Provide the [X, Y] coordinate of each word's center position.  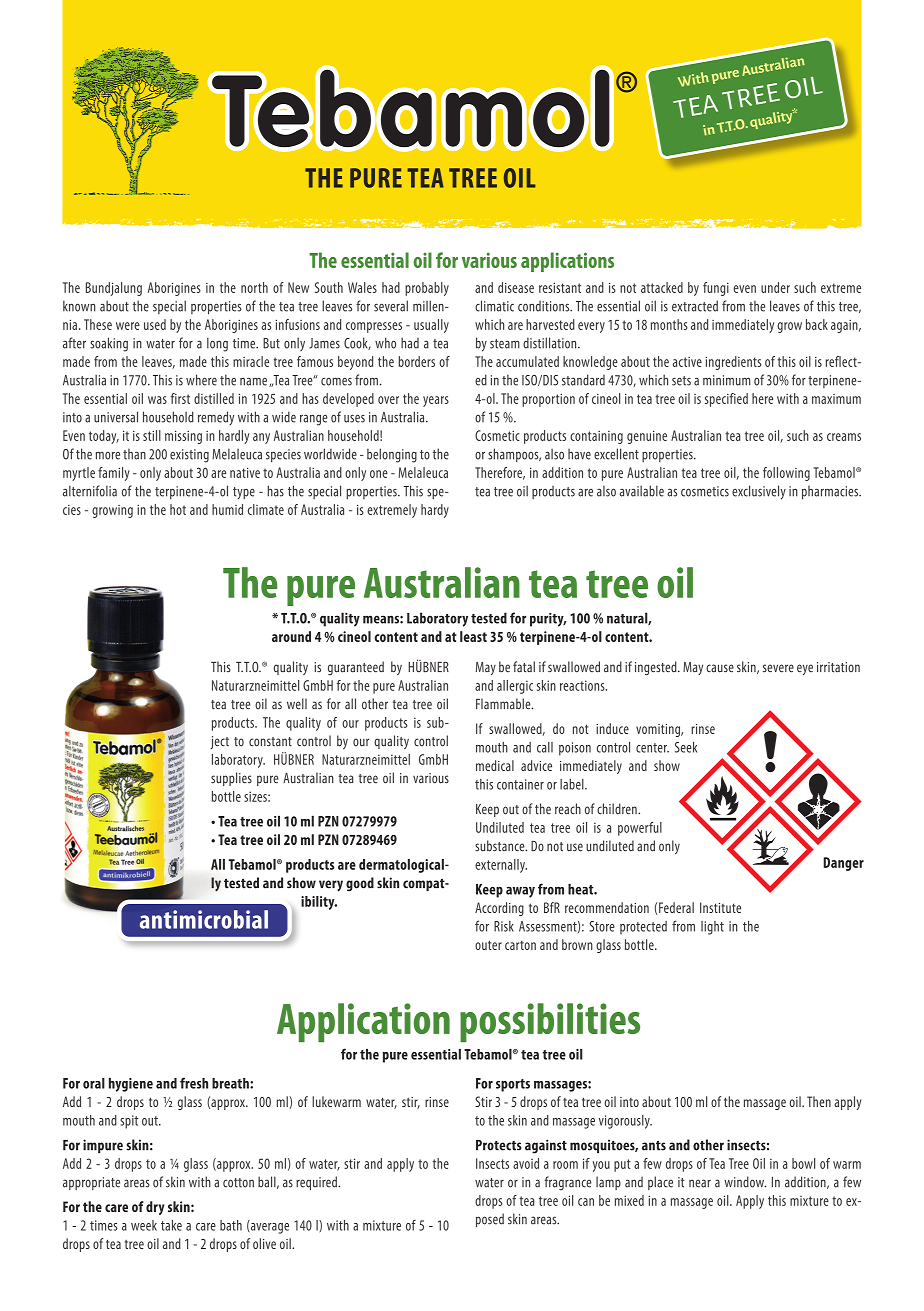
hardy [435, 511]
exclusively [759, 492]
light [712, 928]
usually [431, 326]
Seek [686, 747]
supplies [231, 779]
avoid [526, 1163]
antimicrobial [204, 919]
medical [495, 765]
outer [488, 945]
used [155, 324]
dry [155, 1208]
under [775, 287]
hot [178, 509]
